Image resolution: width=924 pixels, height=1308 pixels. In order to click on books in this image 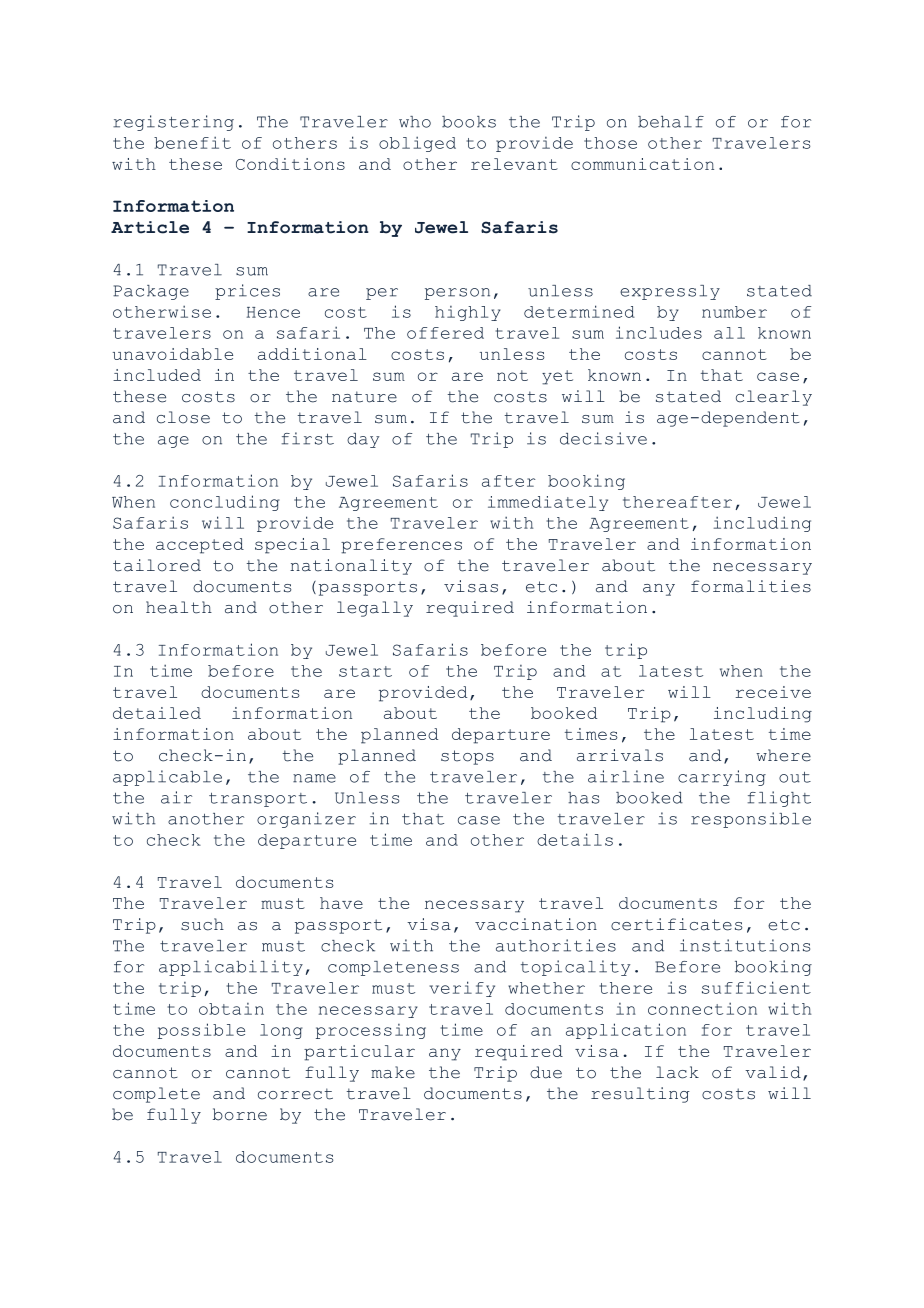, I will do `click(469, 122)`.
